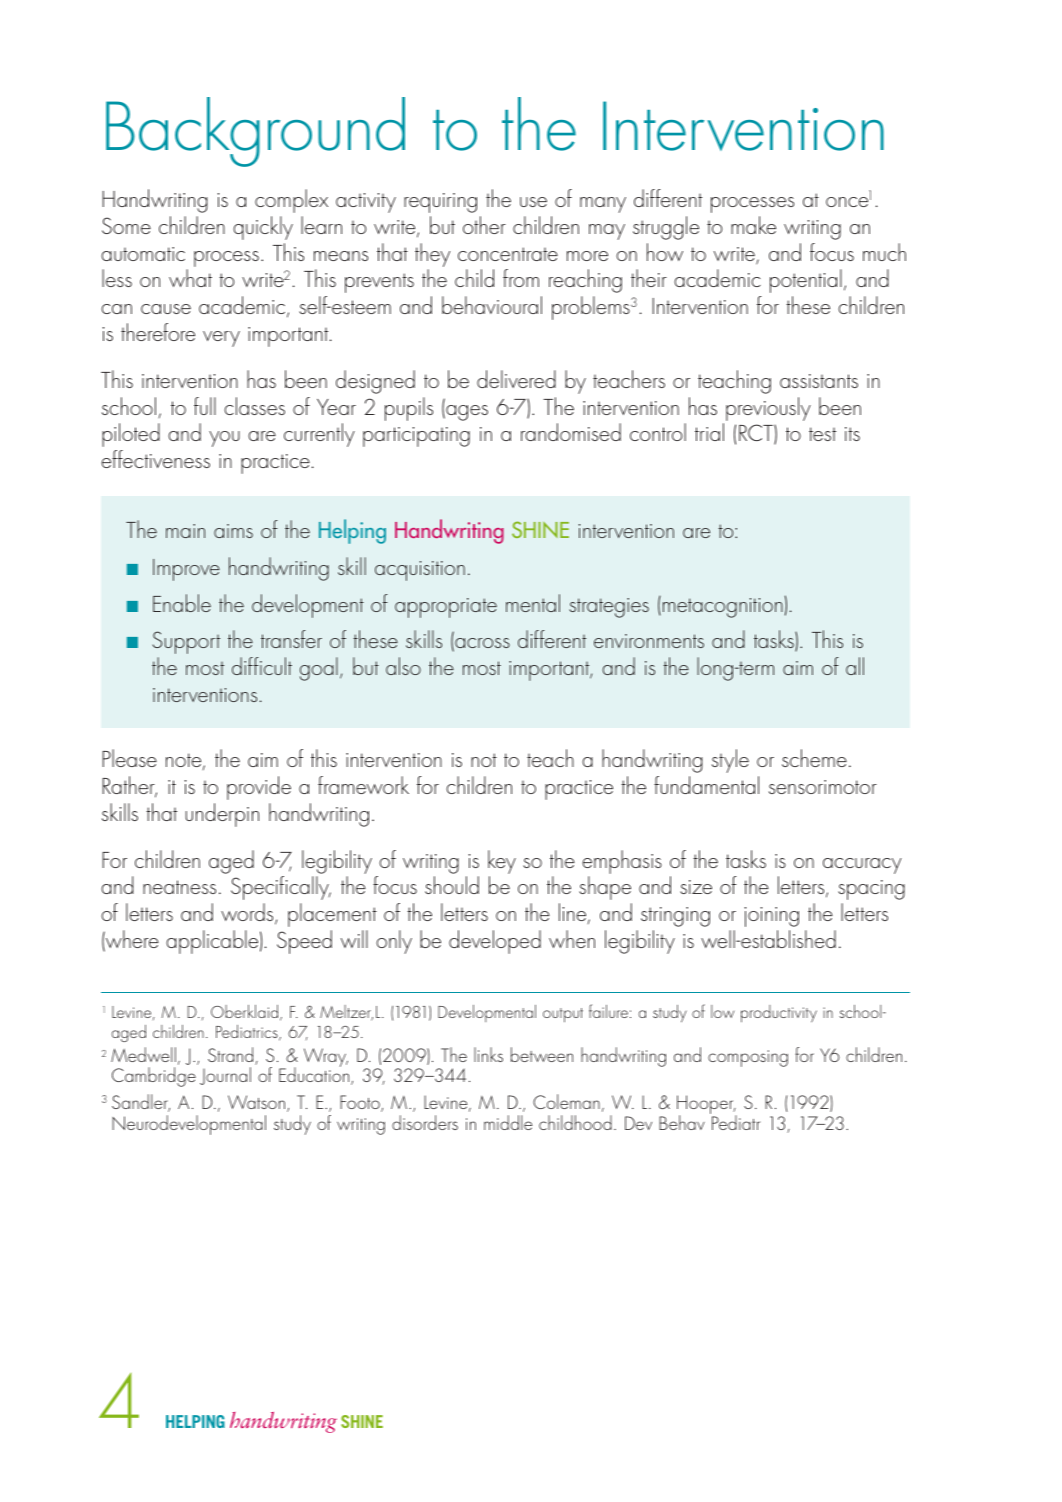 This screenshot has height=1502, width=1062. Describe the element at coordinates (516, 379) in the screenshot. I see `delivered` at that location.
